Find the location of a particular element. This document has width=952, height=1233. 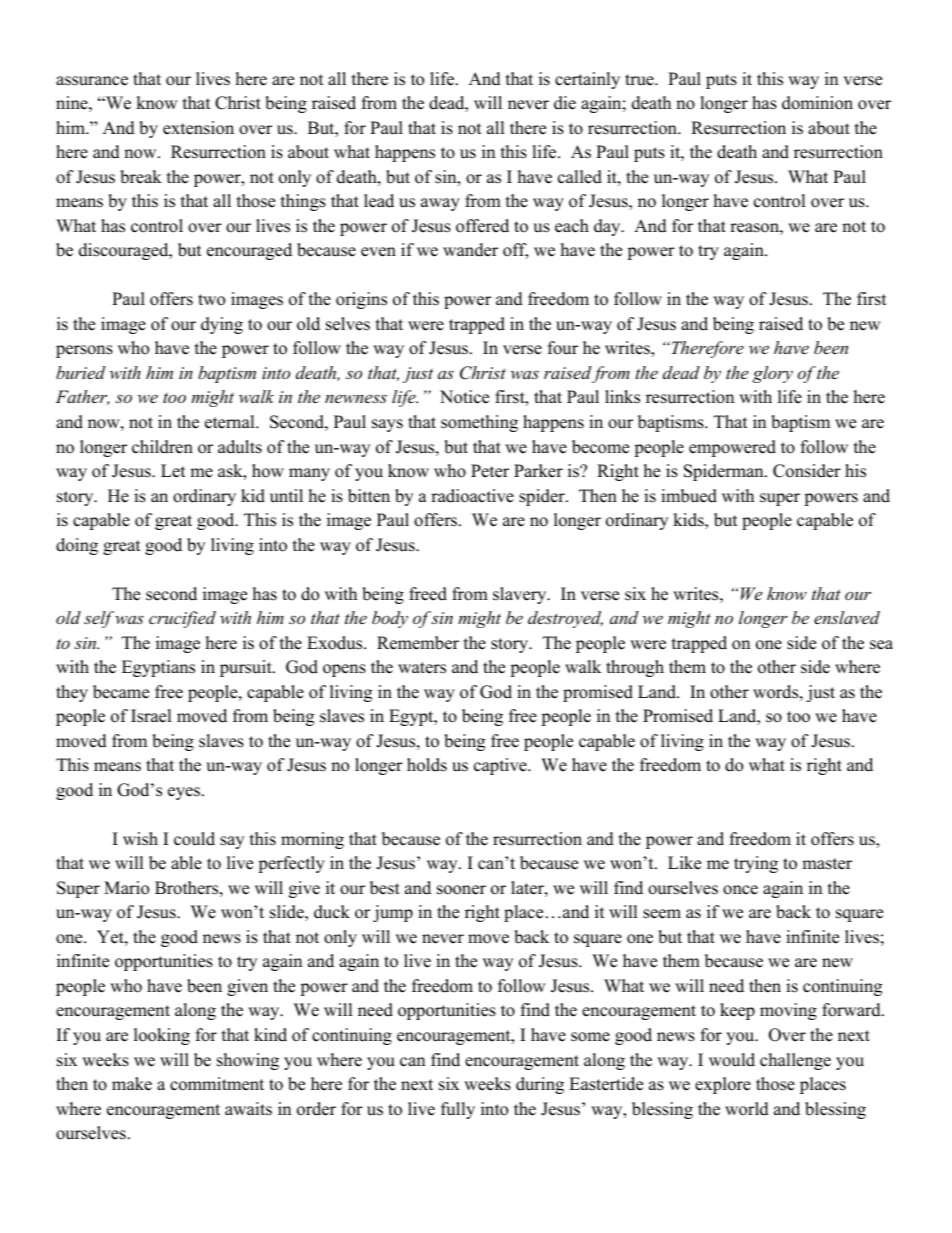

enslaved is located at coordinates (847, 617).
